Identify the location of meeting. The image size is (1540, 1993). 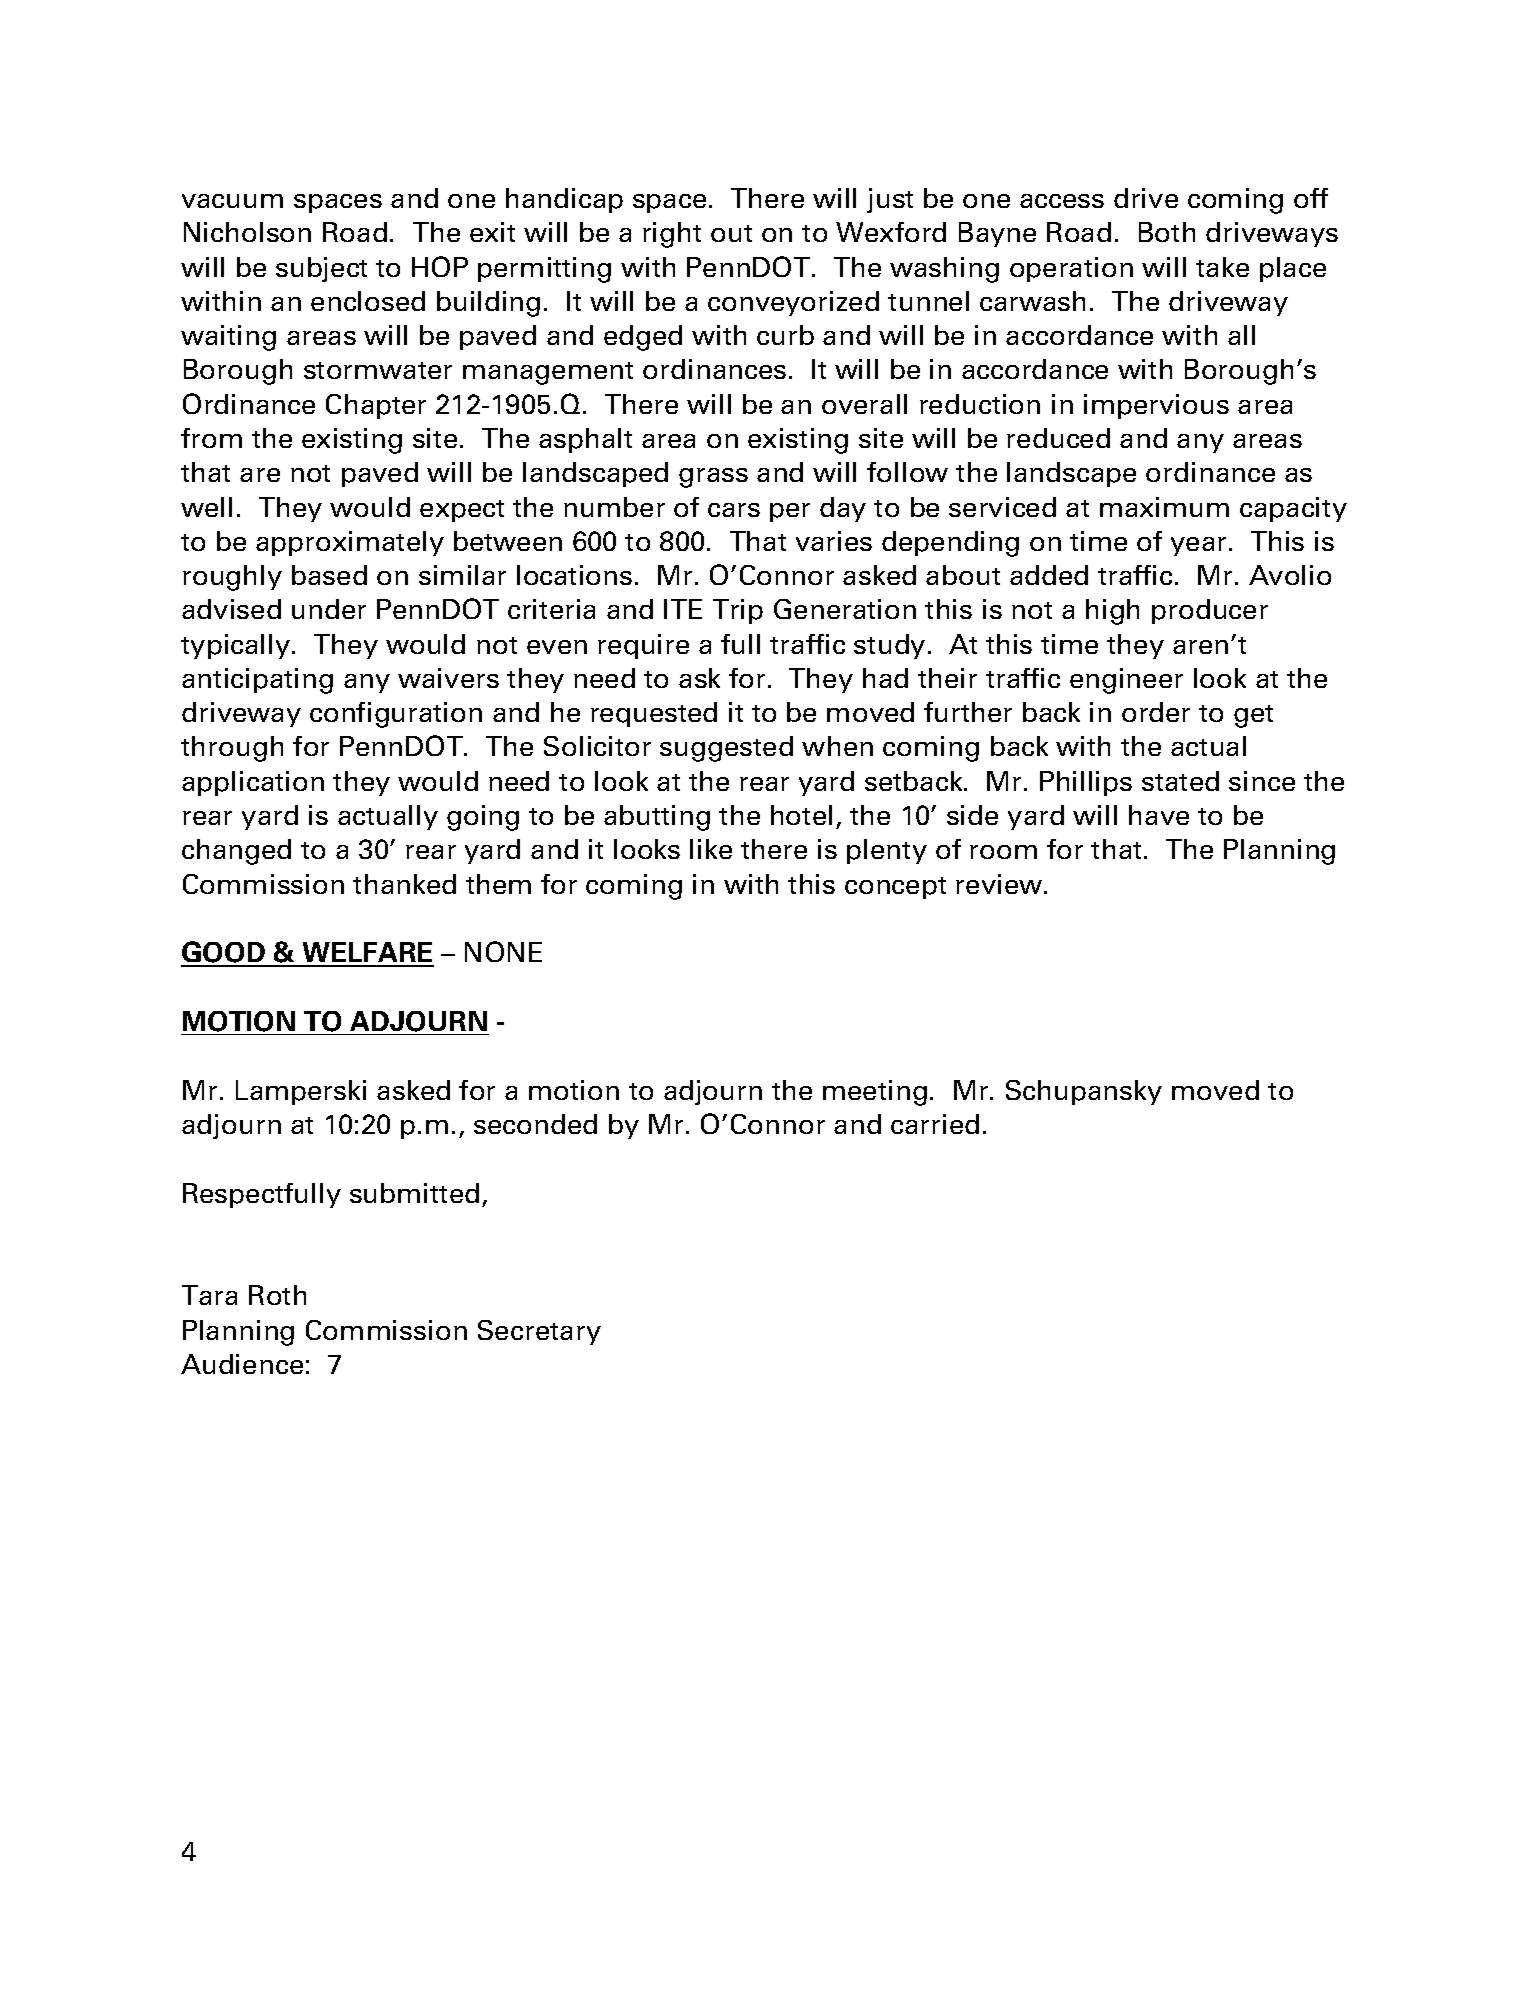
(875, 1093).
